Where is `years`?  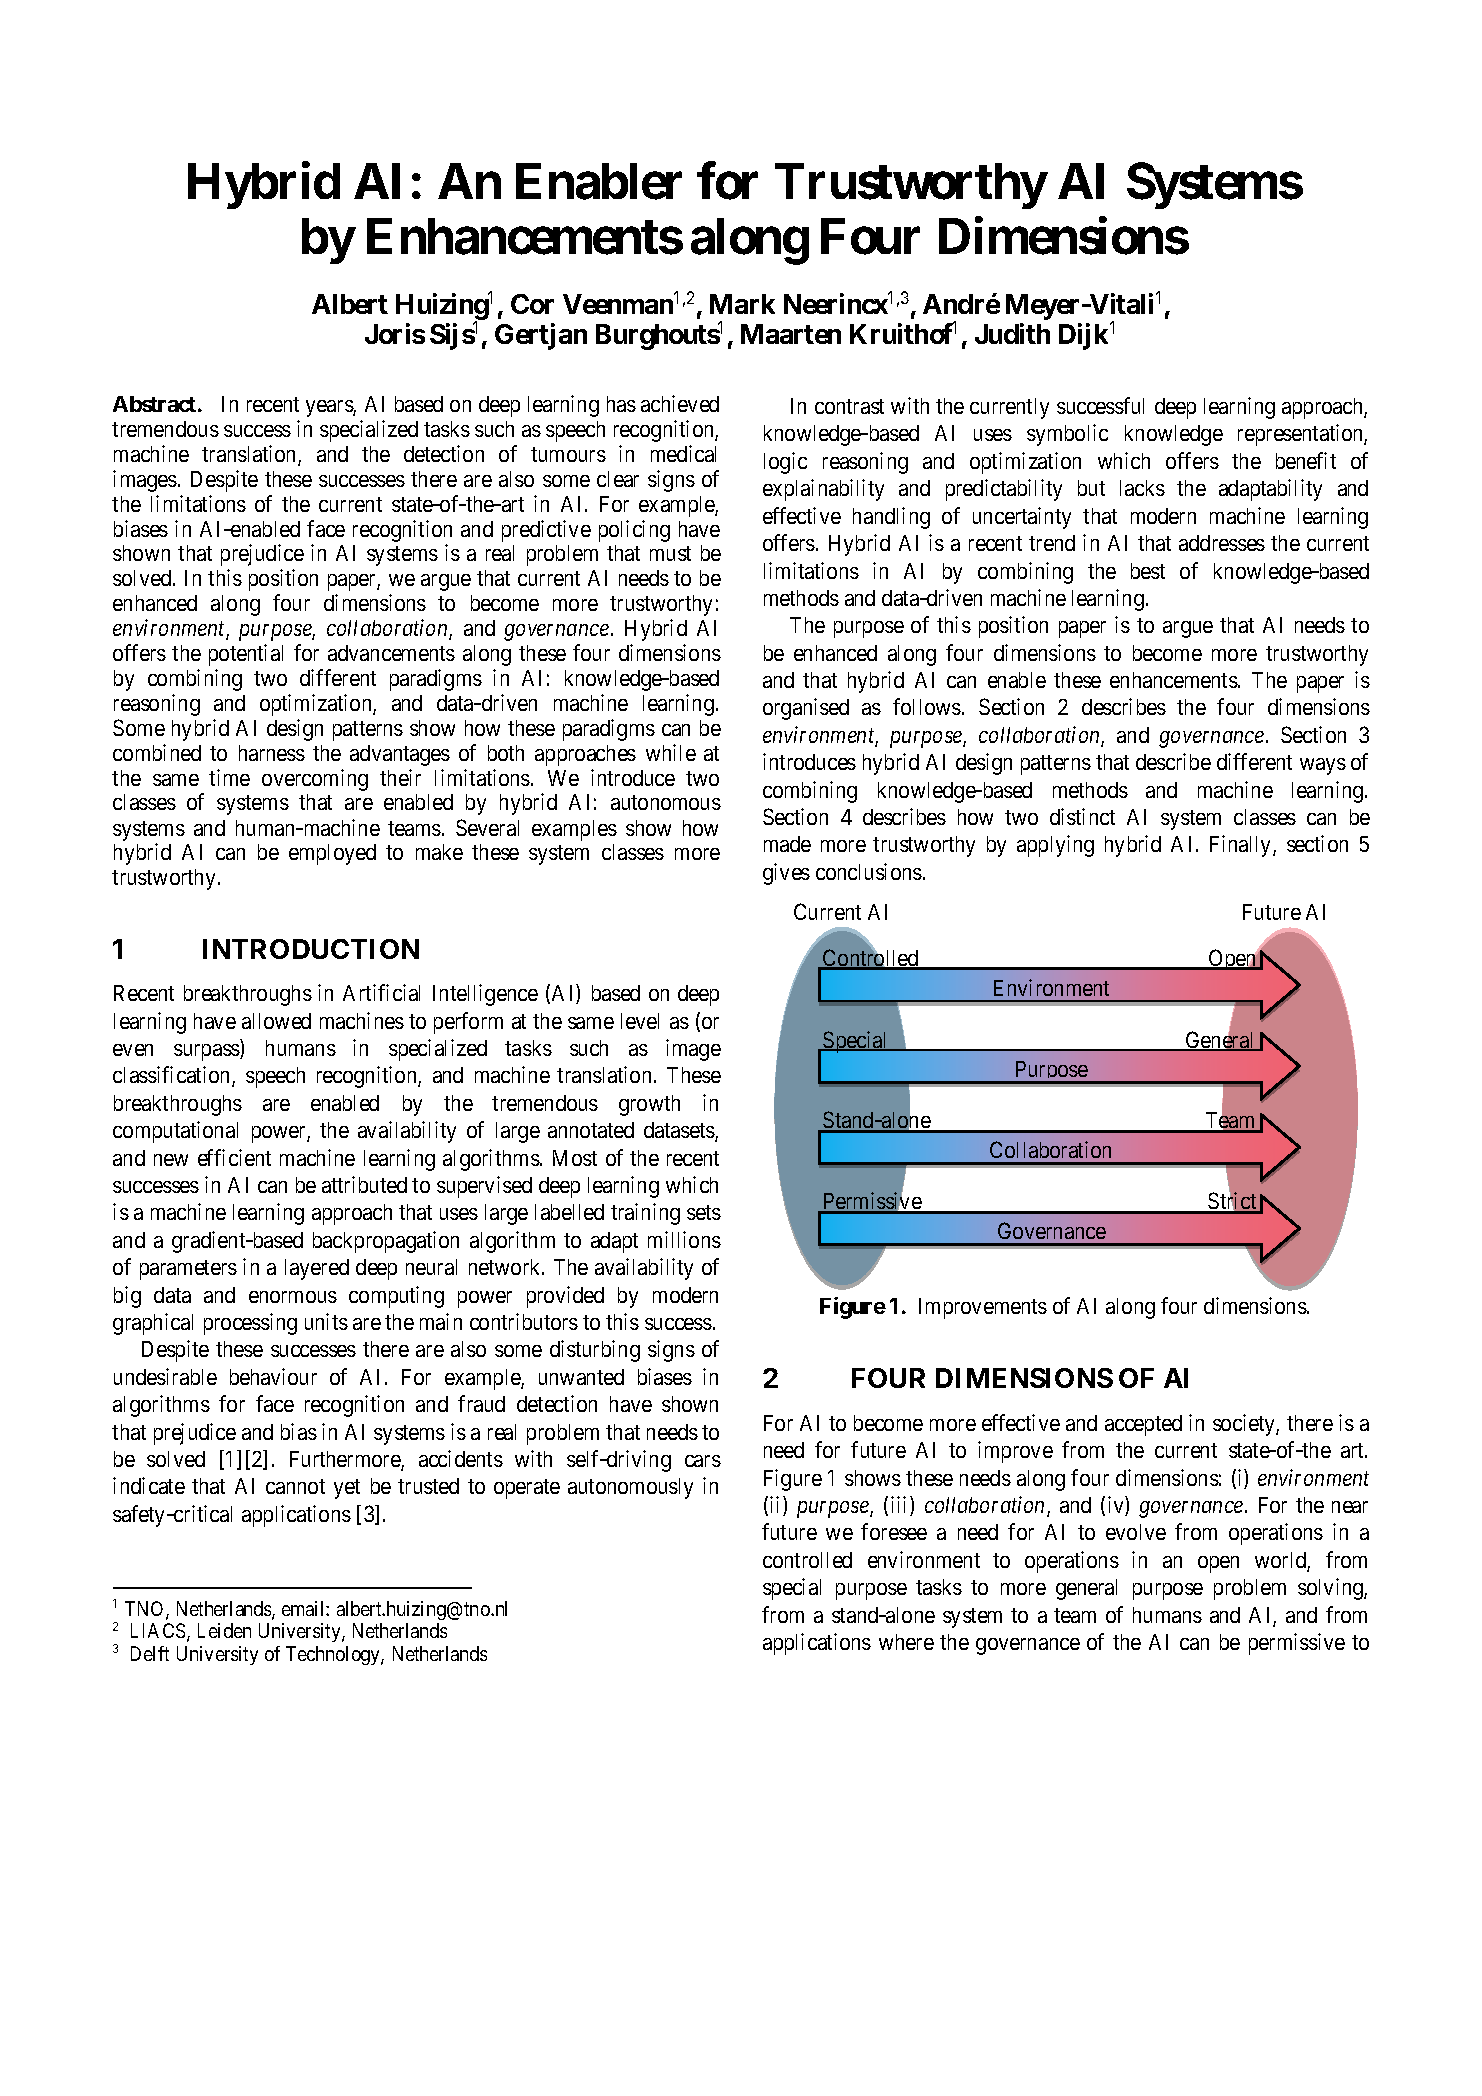 years is located at coordinates (330, 408).
